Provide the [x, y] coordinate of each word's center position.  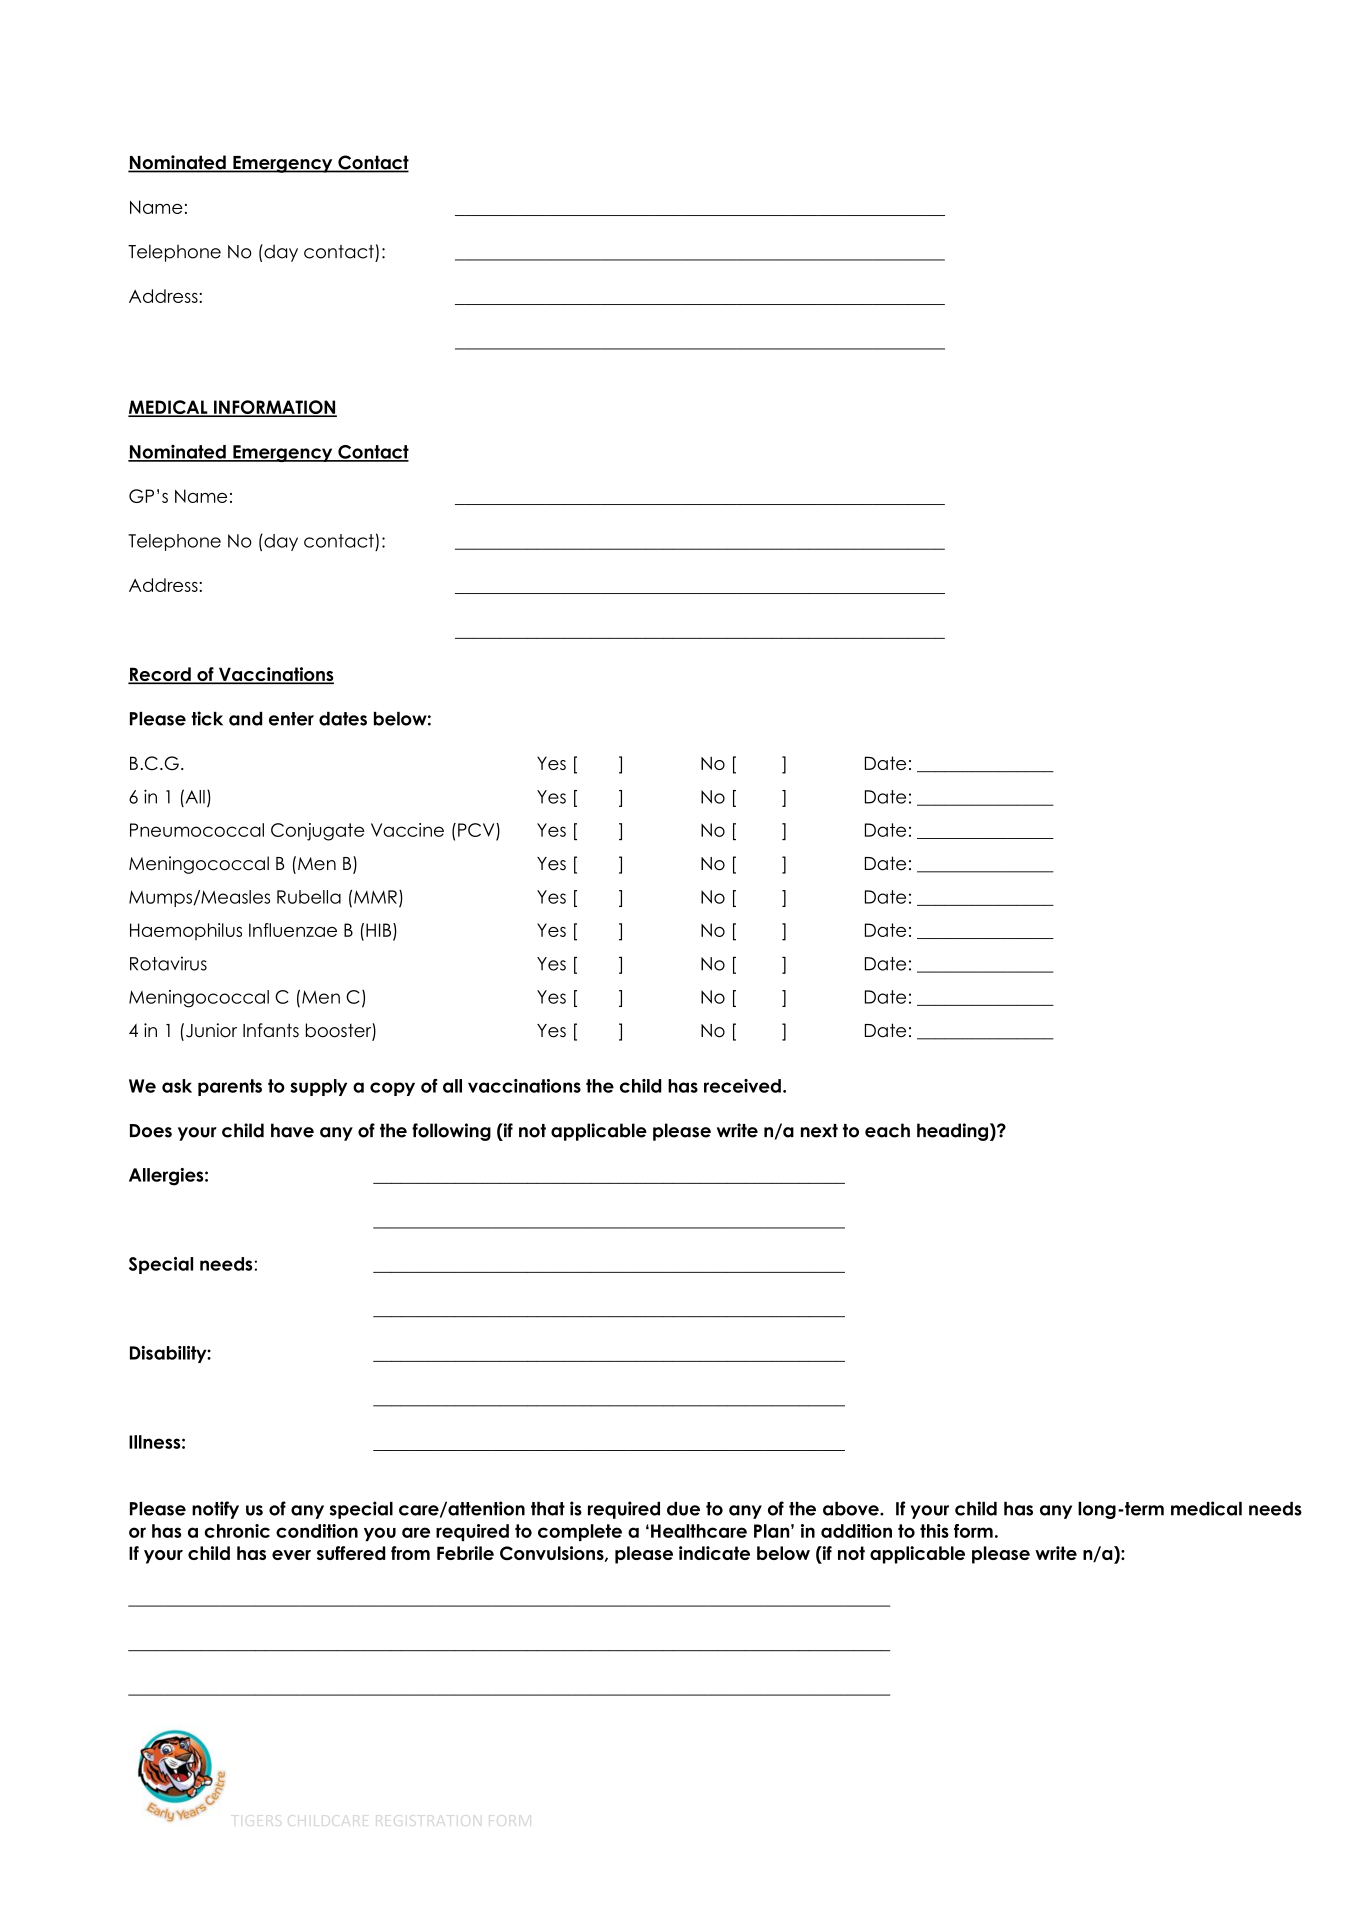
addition [856, 1531]
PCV [477, 830]
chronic [237, 1531]
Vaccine [407, 830]
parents [230, 1087]
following [451, 1132]
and [245, 719]
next [819, 1131]
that [548, 1509]
